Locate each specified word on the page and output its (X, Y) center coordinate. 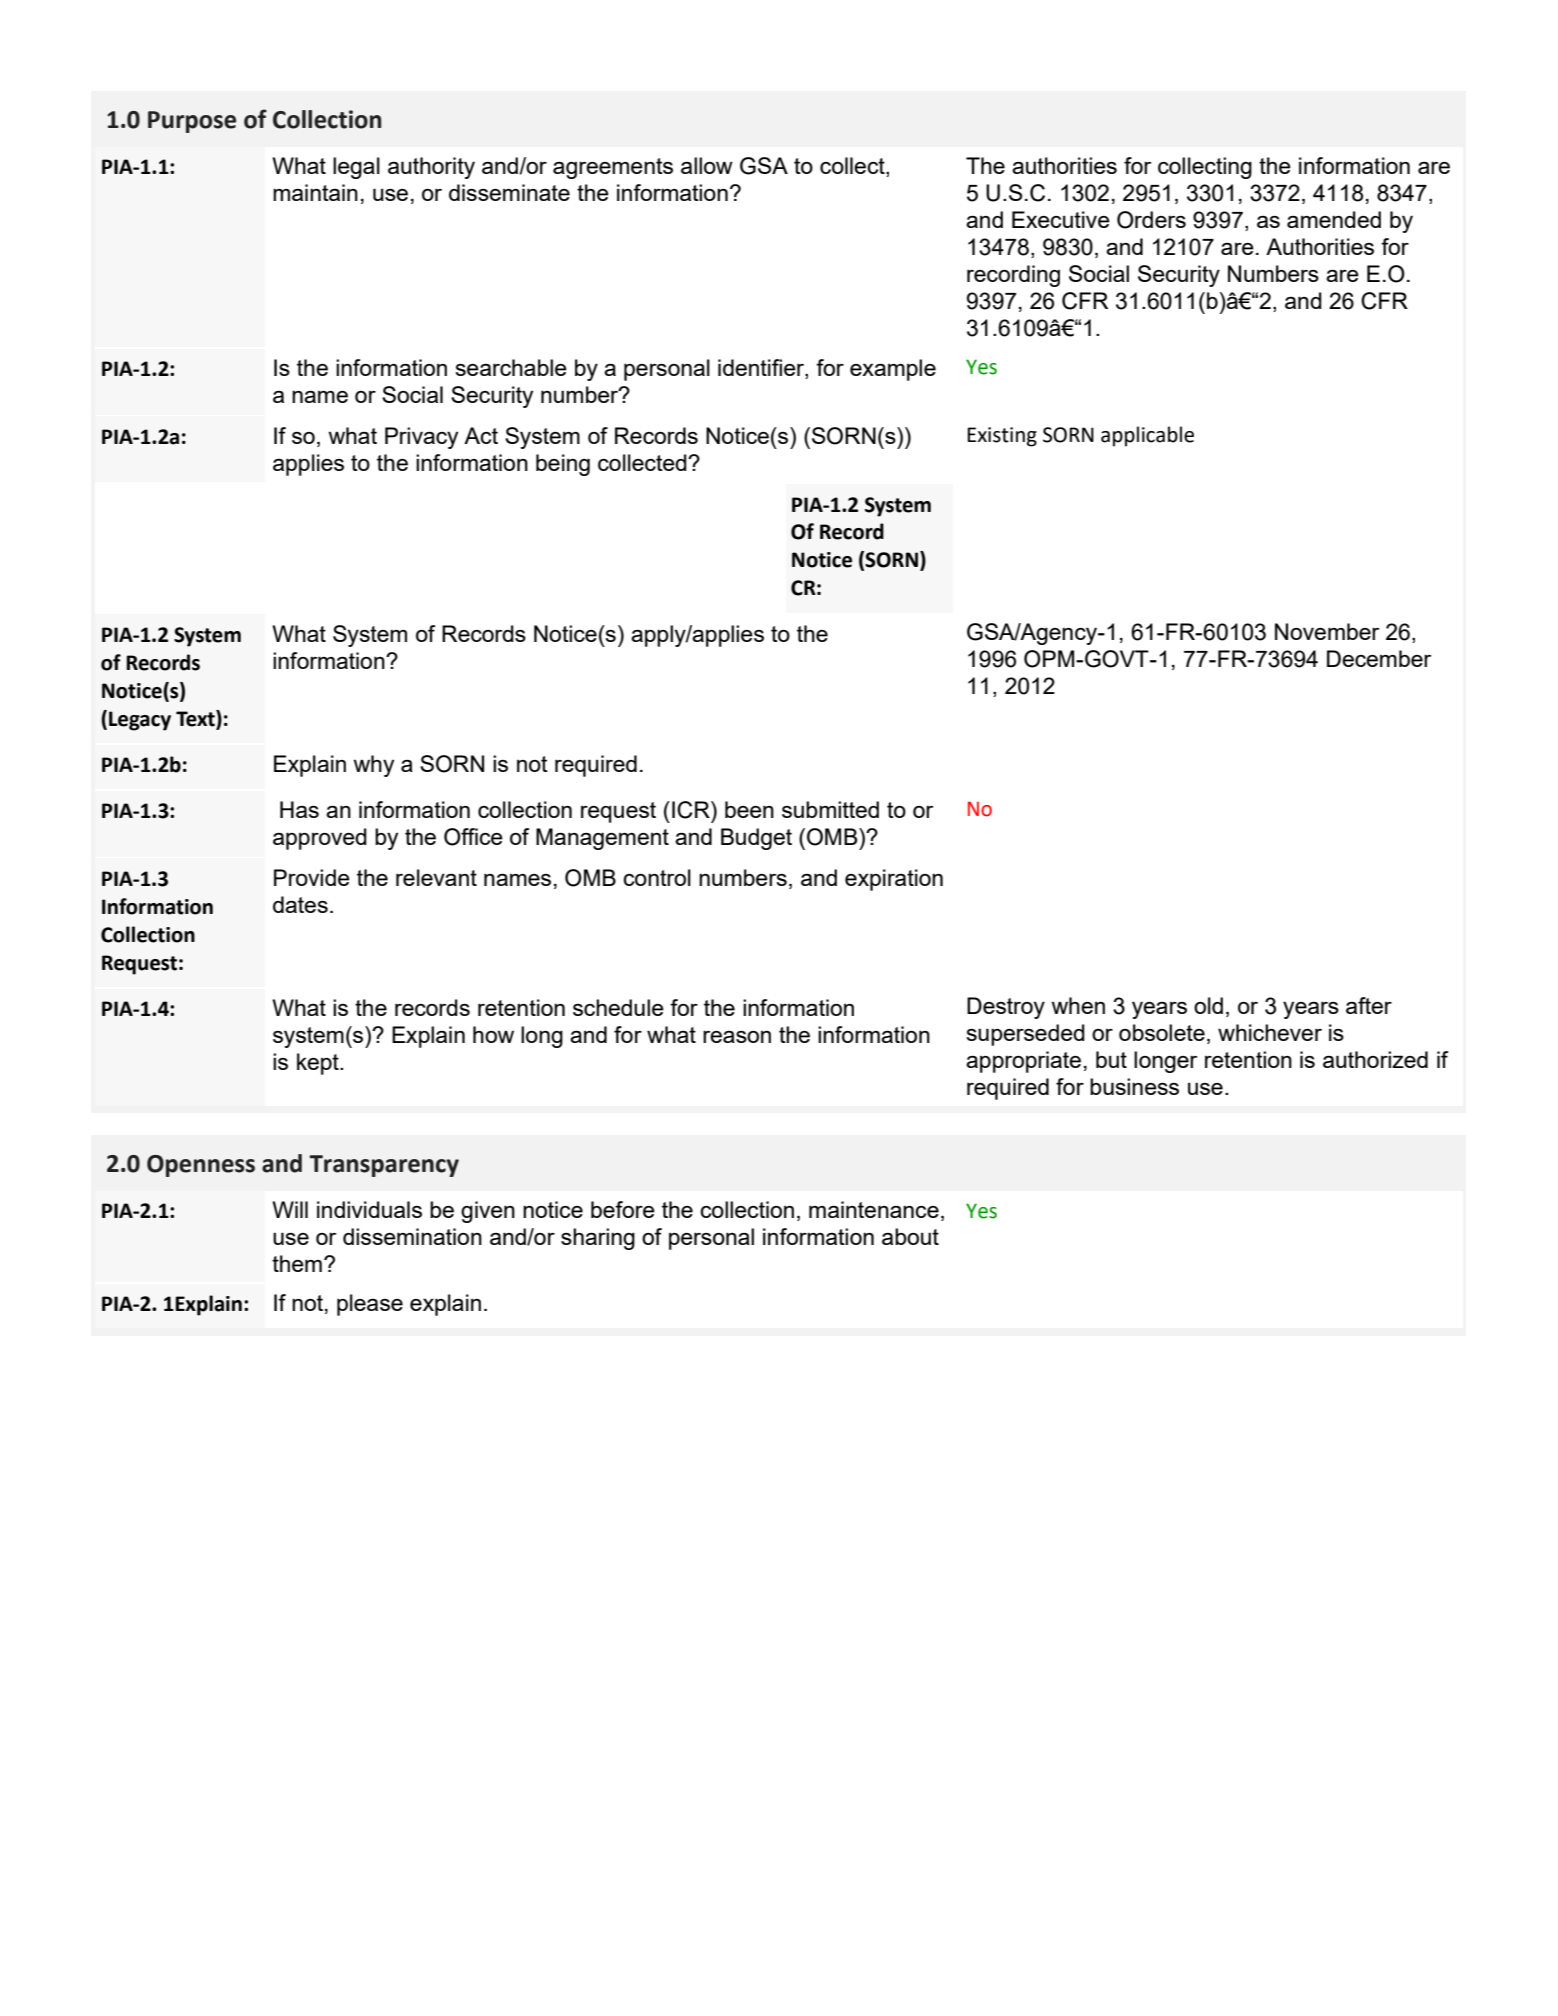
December (1379, 658)
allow (707, 165)
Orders (1151, 220)
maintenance (874, 1209)
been (749, 809)
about (910, 1236)
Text (196, 718)
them (297, 1263)
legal (356, 168)
